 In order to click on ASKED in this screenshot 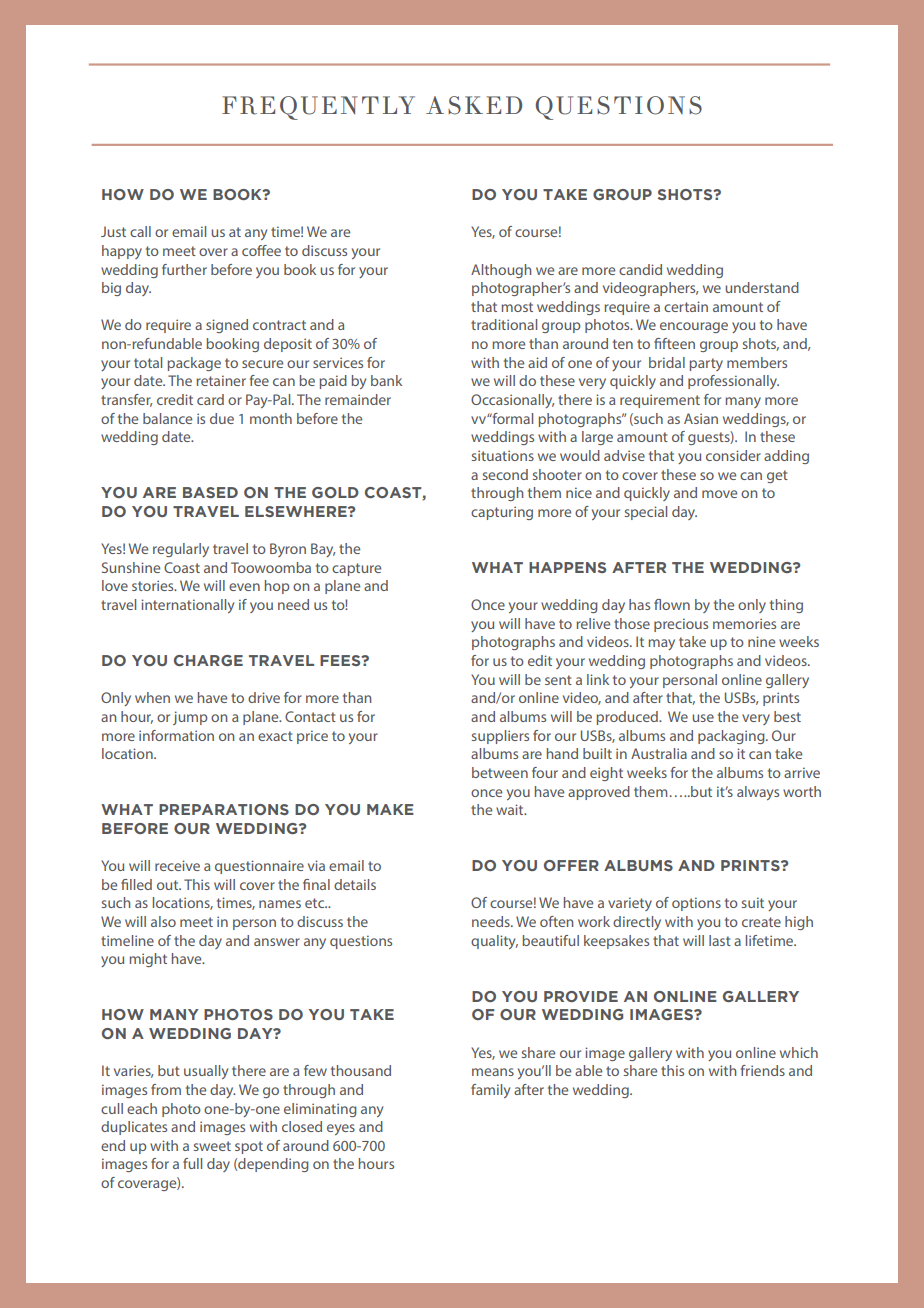, I will do `click(474, 105)`.
